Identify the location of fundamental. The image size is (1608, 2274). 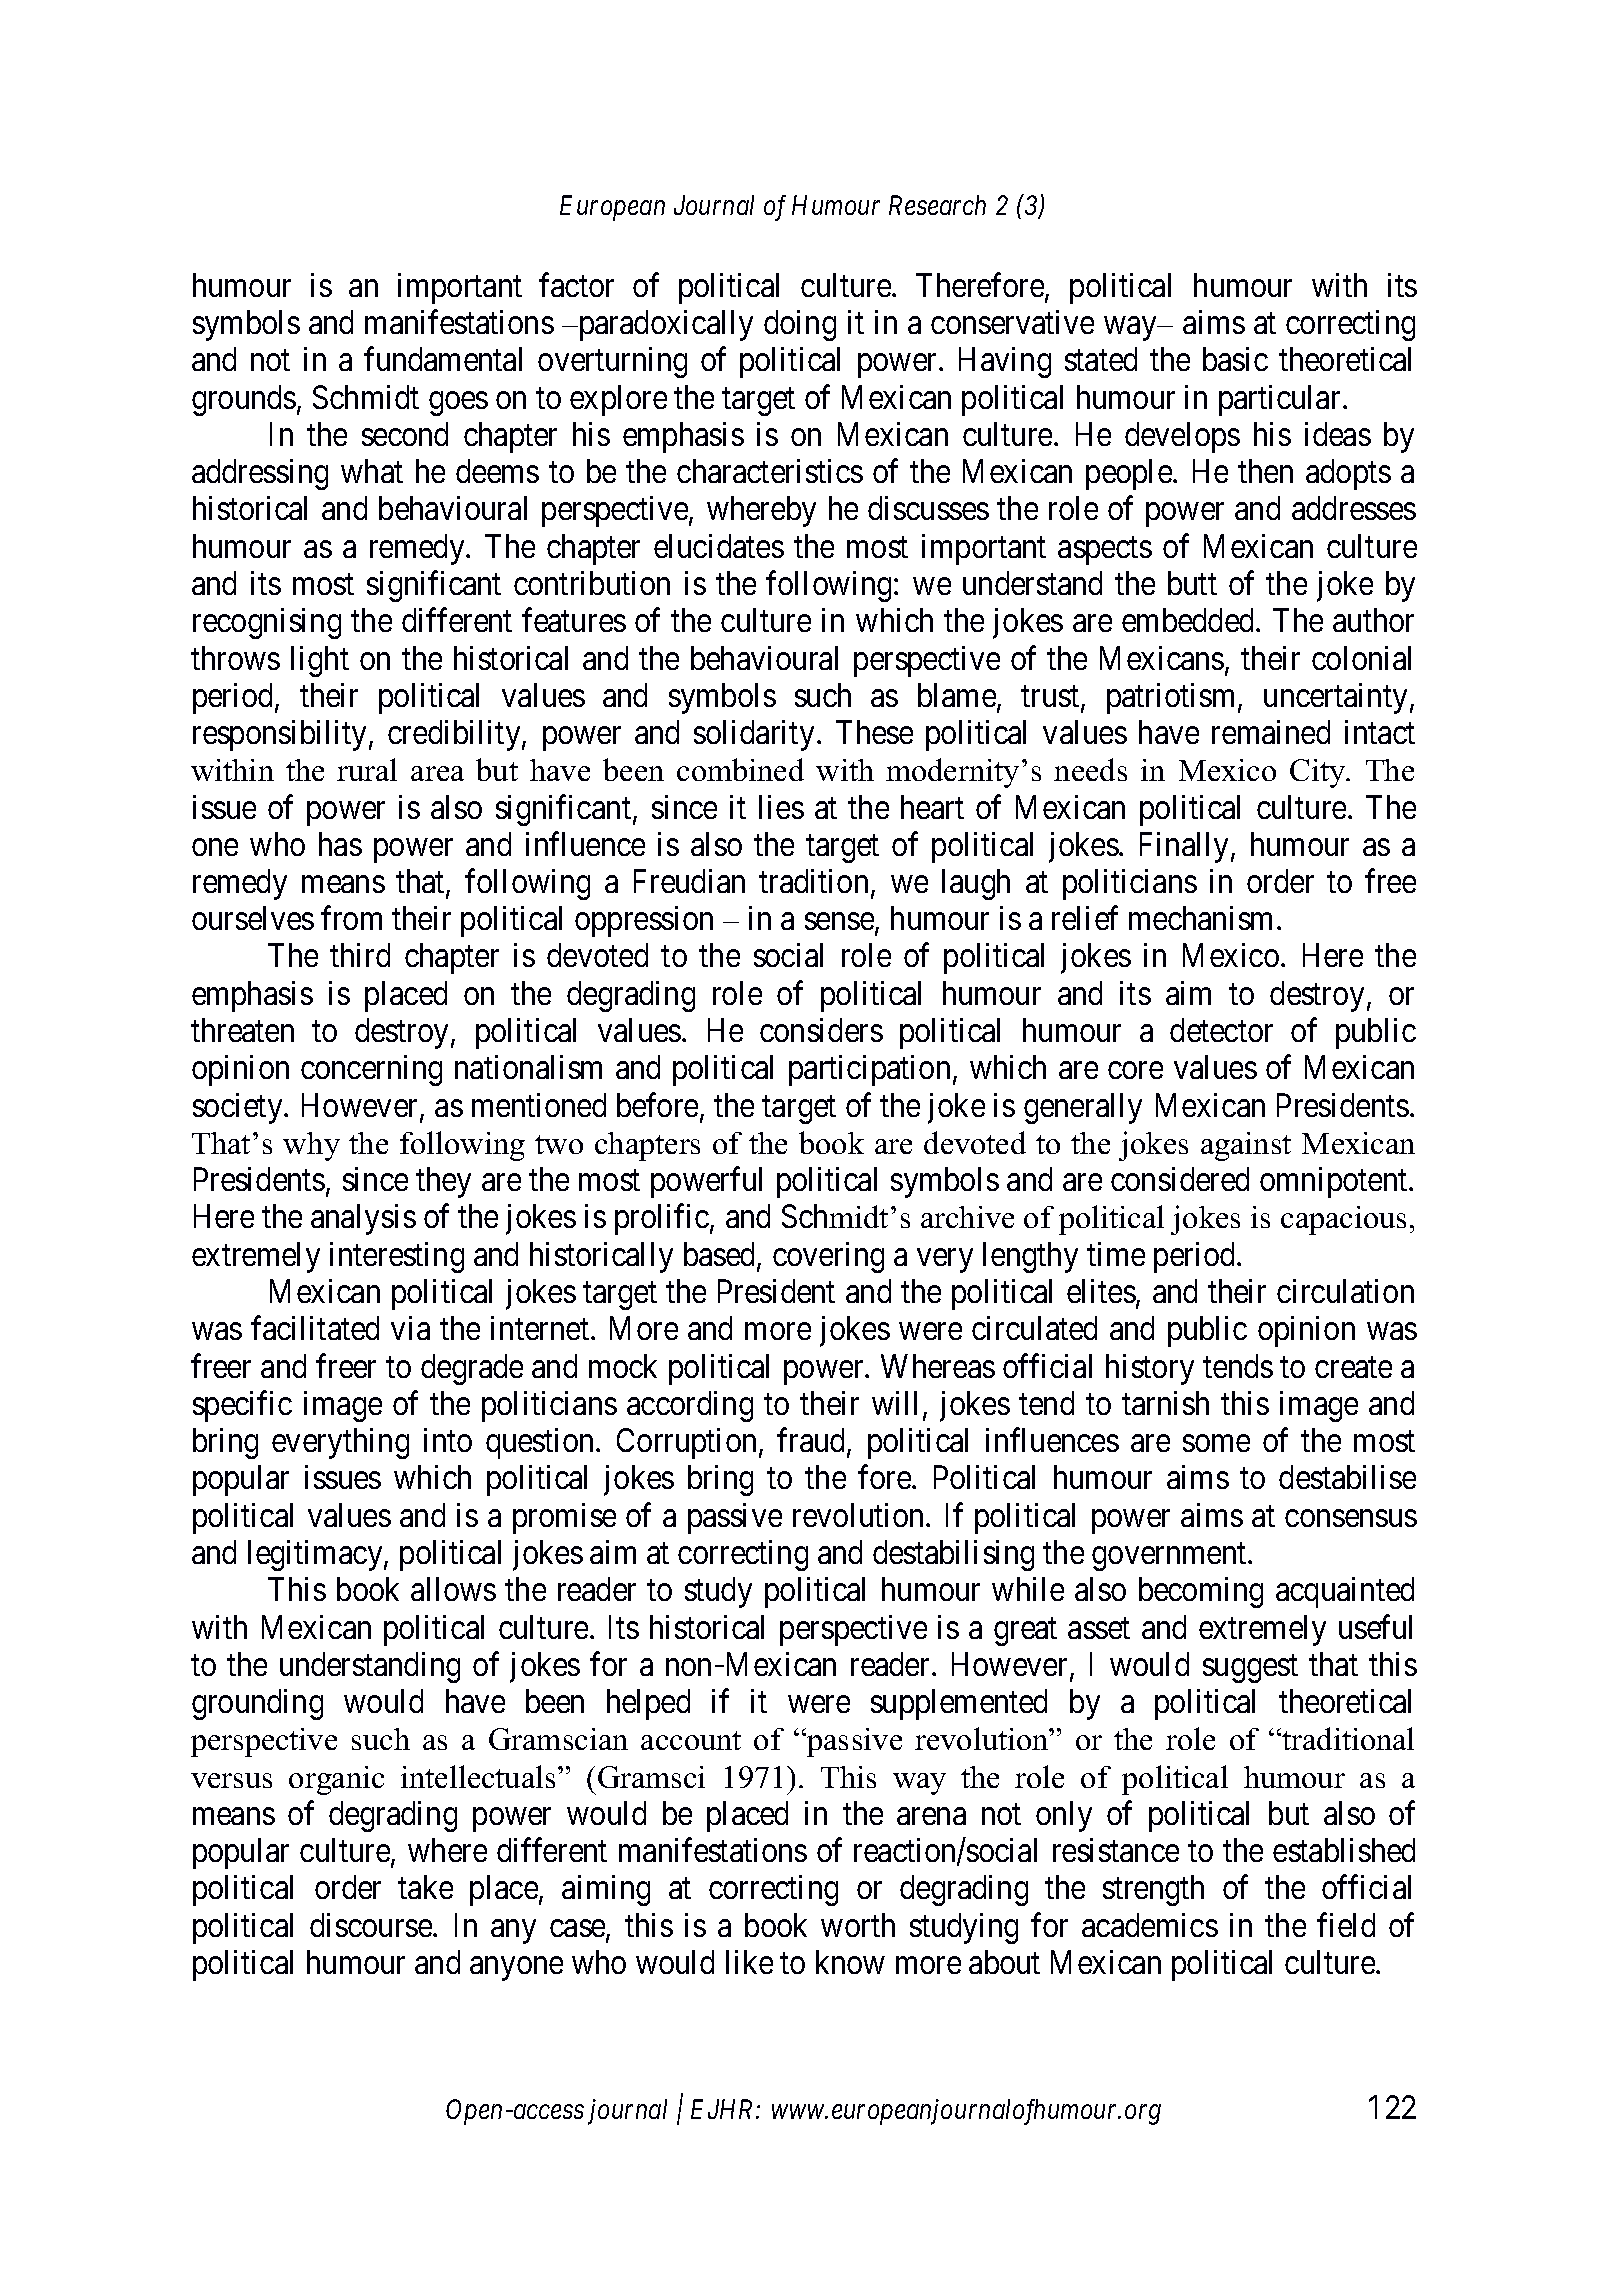
(443, 359).
